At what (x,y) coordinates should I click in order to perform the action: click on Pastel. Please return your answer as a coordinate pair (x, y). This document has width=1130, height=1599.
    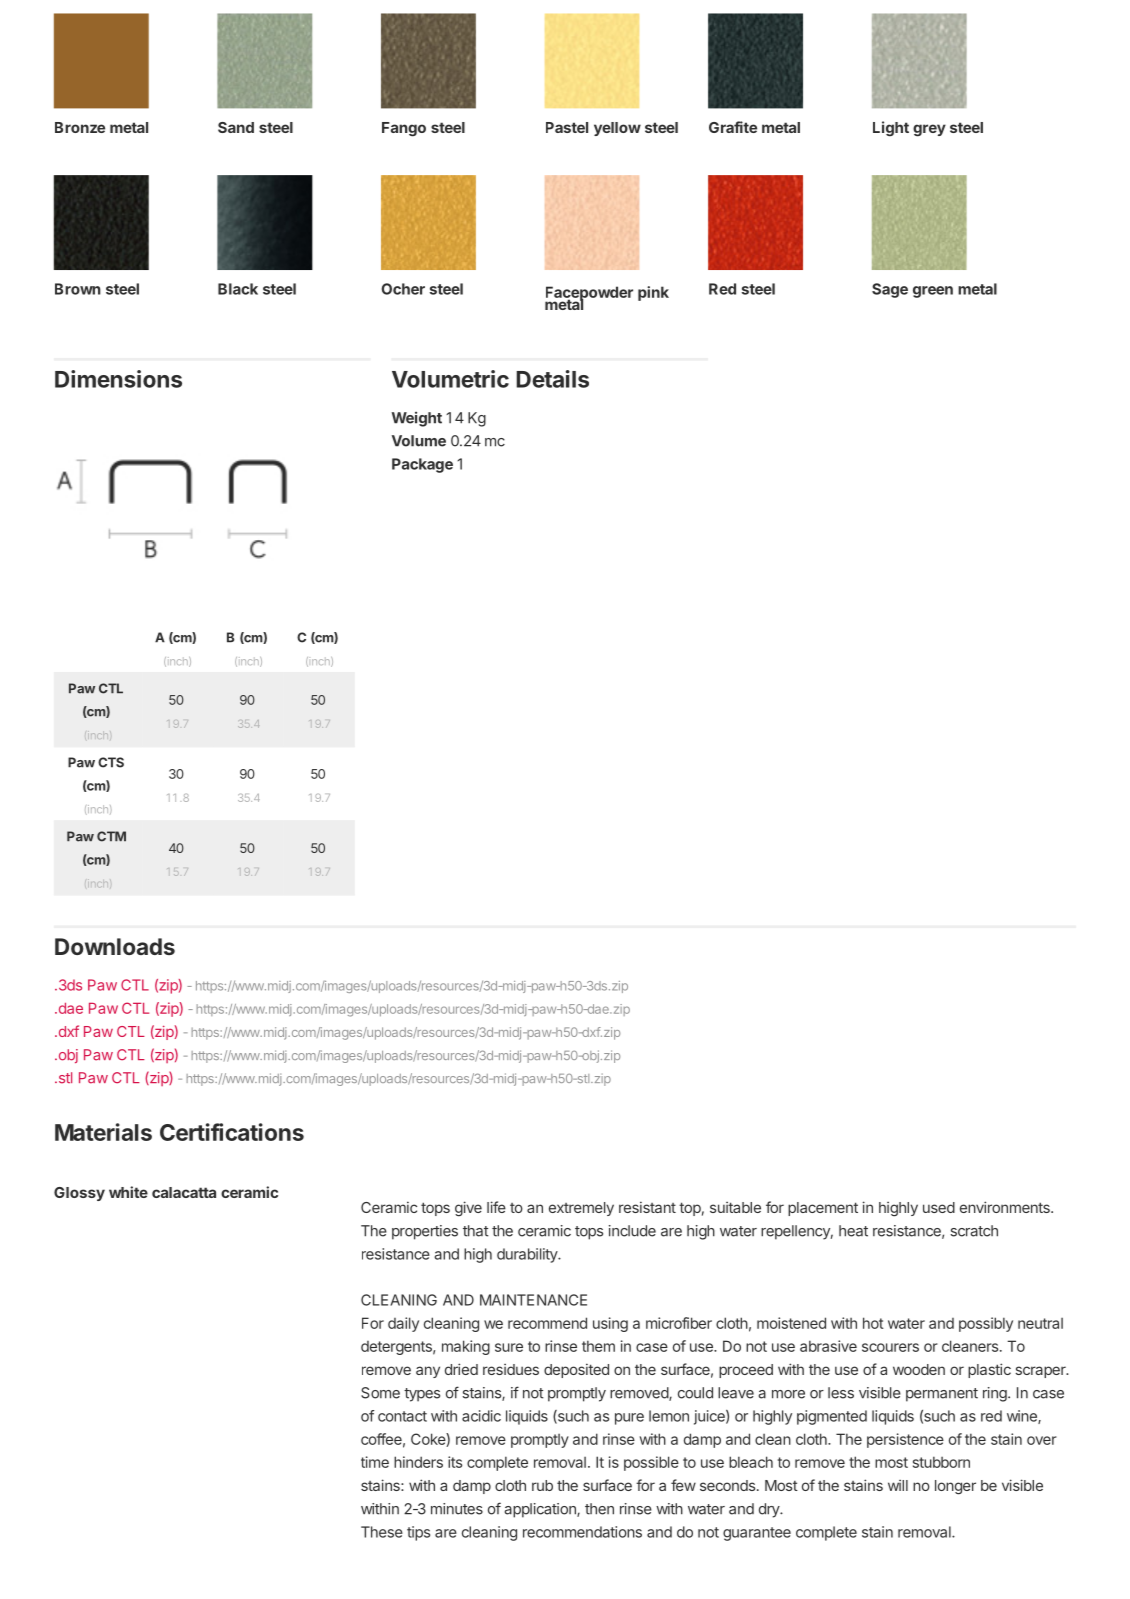
    Looking at the image, I should click on (567, 127).
